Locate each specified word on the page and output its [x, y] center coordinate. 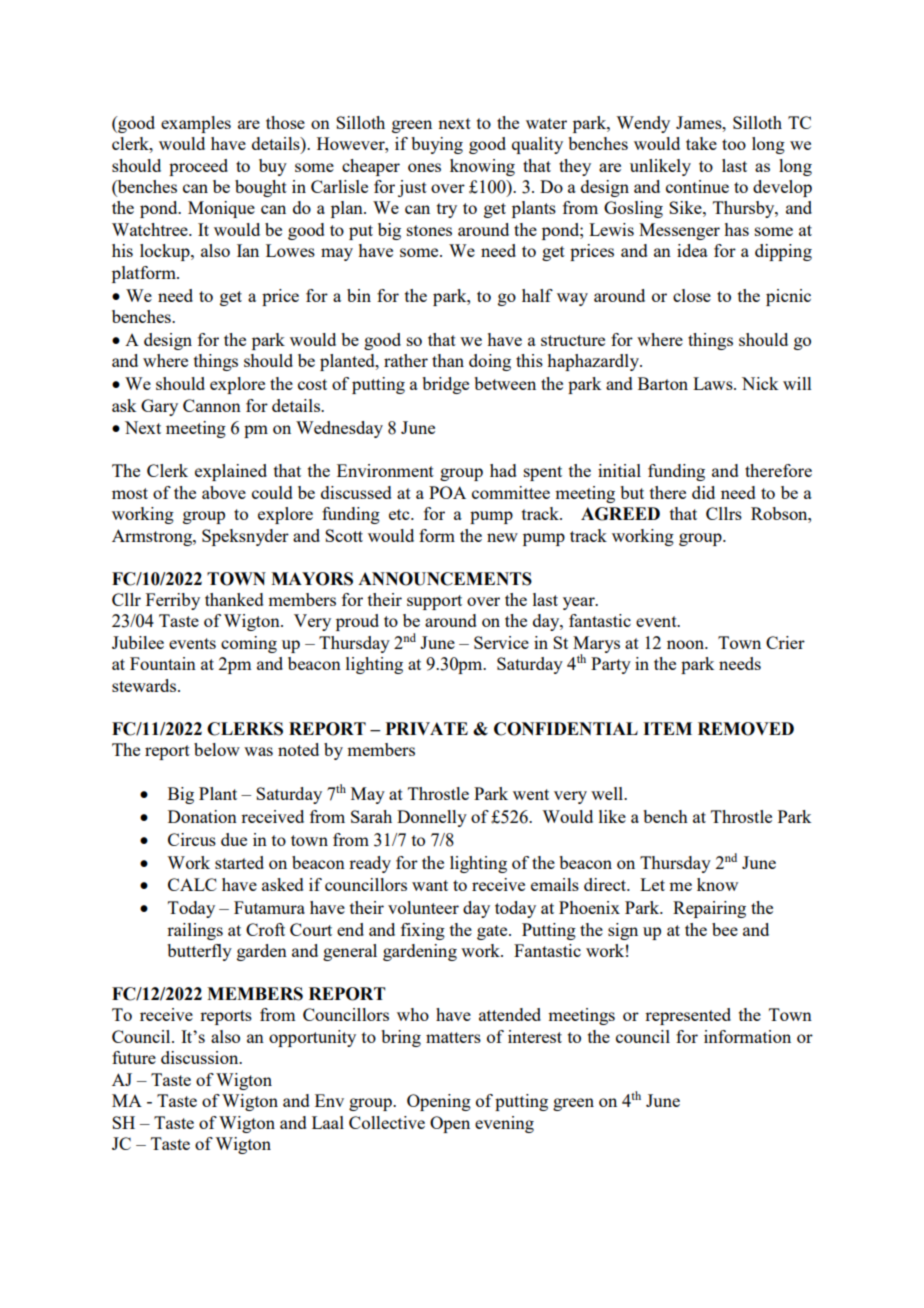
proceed [198, 167]
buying [437, 145]
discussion [201, 1057]
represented [688, 1016]
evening [504, 1124]
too [734, 144]
